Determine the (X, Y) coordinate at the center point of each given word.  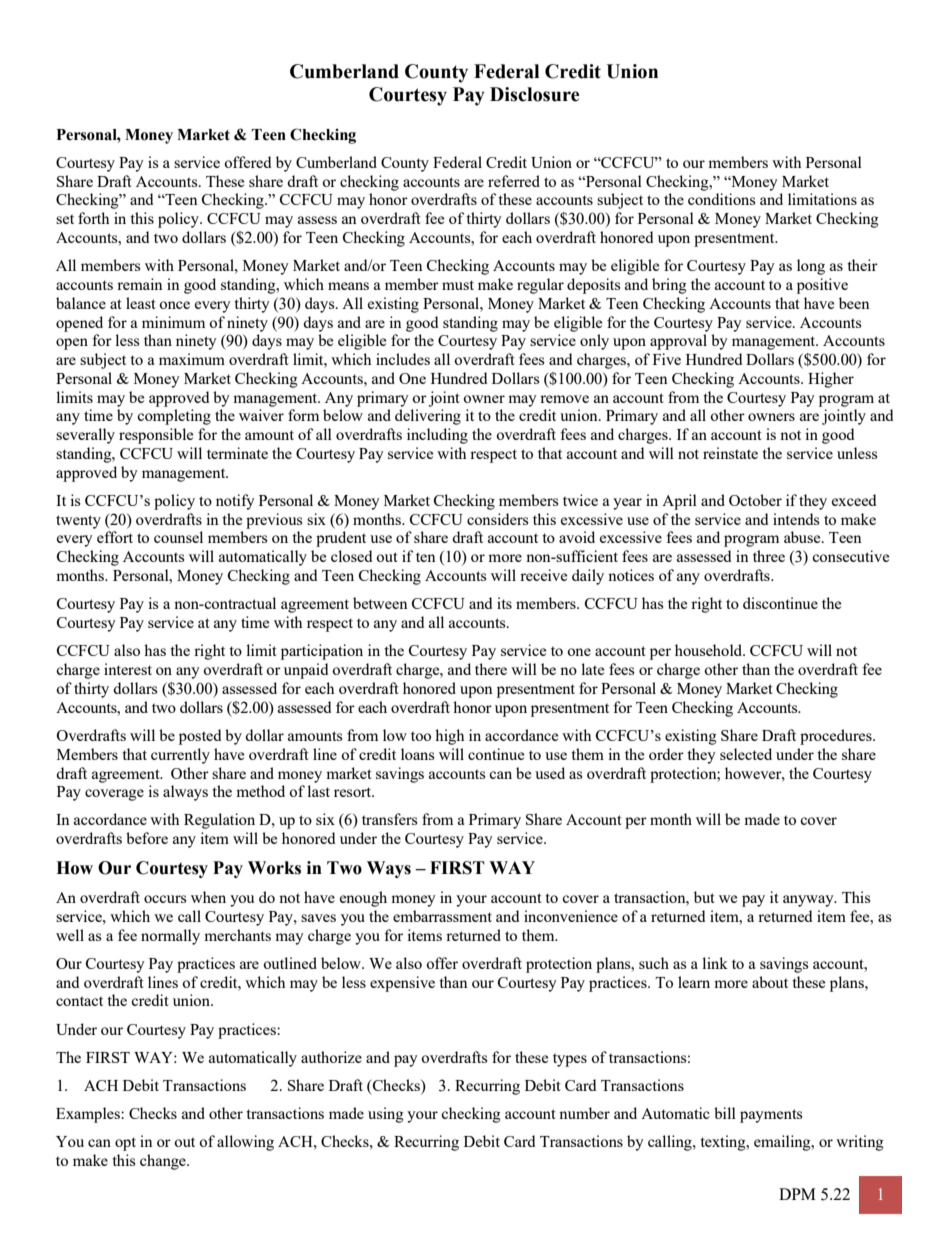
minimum (173, 322)
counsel (178, 537)
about (770, 982)
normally (170, 937)
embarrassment (442, 916)
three (769, 556)
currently (180, 756)
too (421, 736)
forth (93, 218)
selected (746, 754)
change (164, 1162)
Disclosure (535, 94)
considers (498, 519)
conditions (722, 199)
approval (678, 342)
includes (403, 359)
